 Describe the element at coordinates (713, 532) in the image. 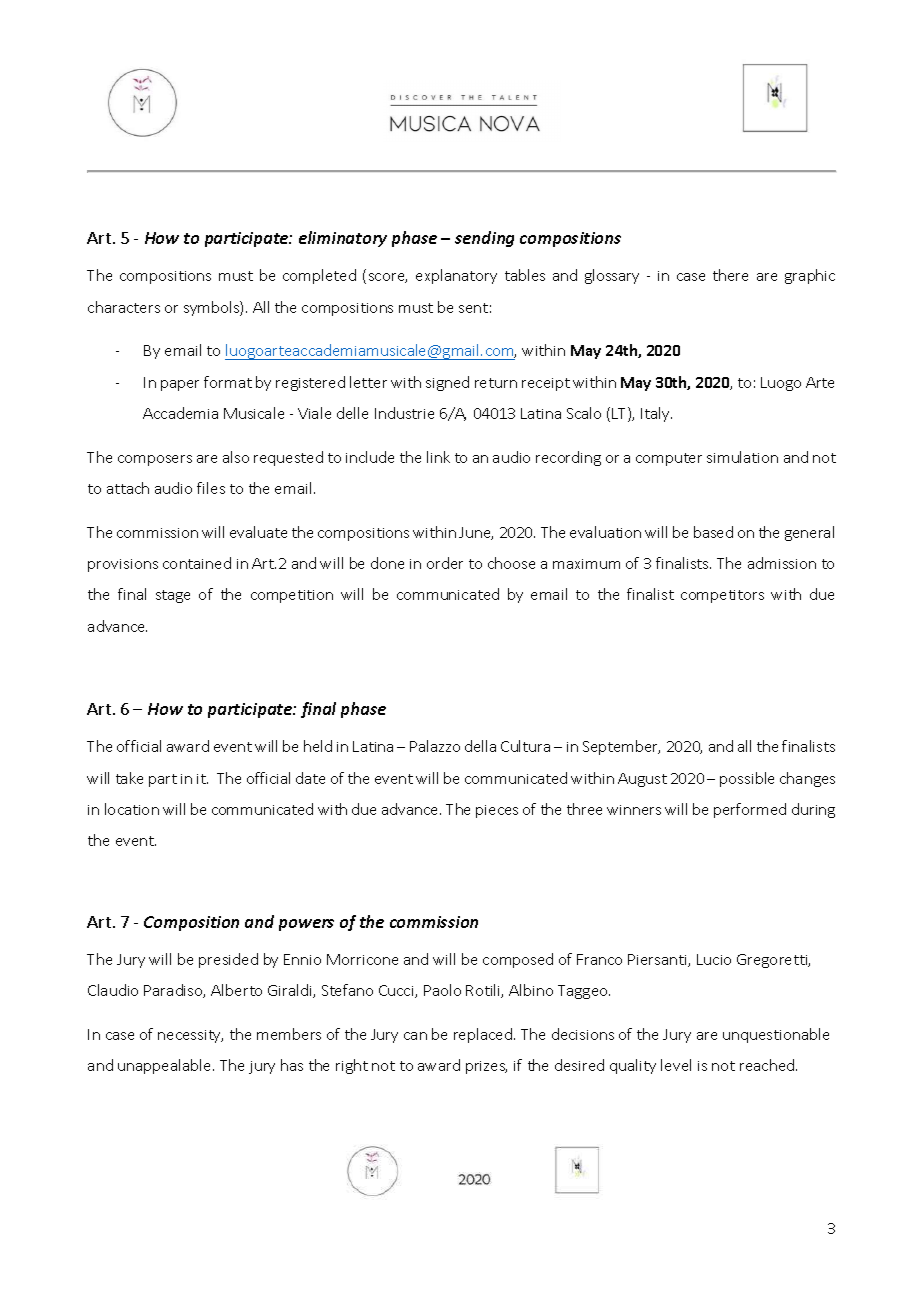

I see `based` at that location.
